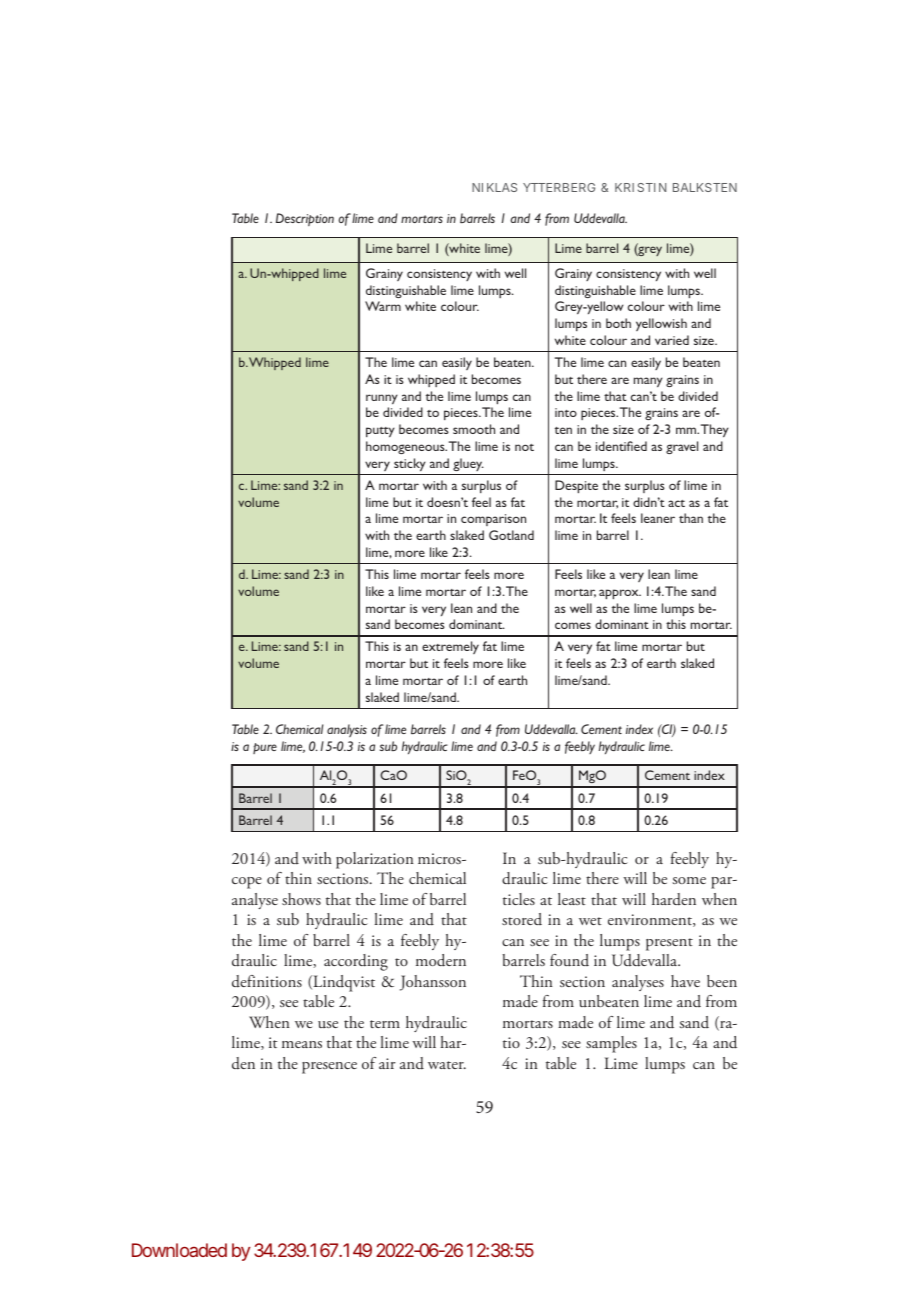 This page has width=924, height=1308. Describe the element at coordinates (648, 382) in the page. I see `many` at that location.
